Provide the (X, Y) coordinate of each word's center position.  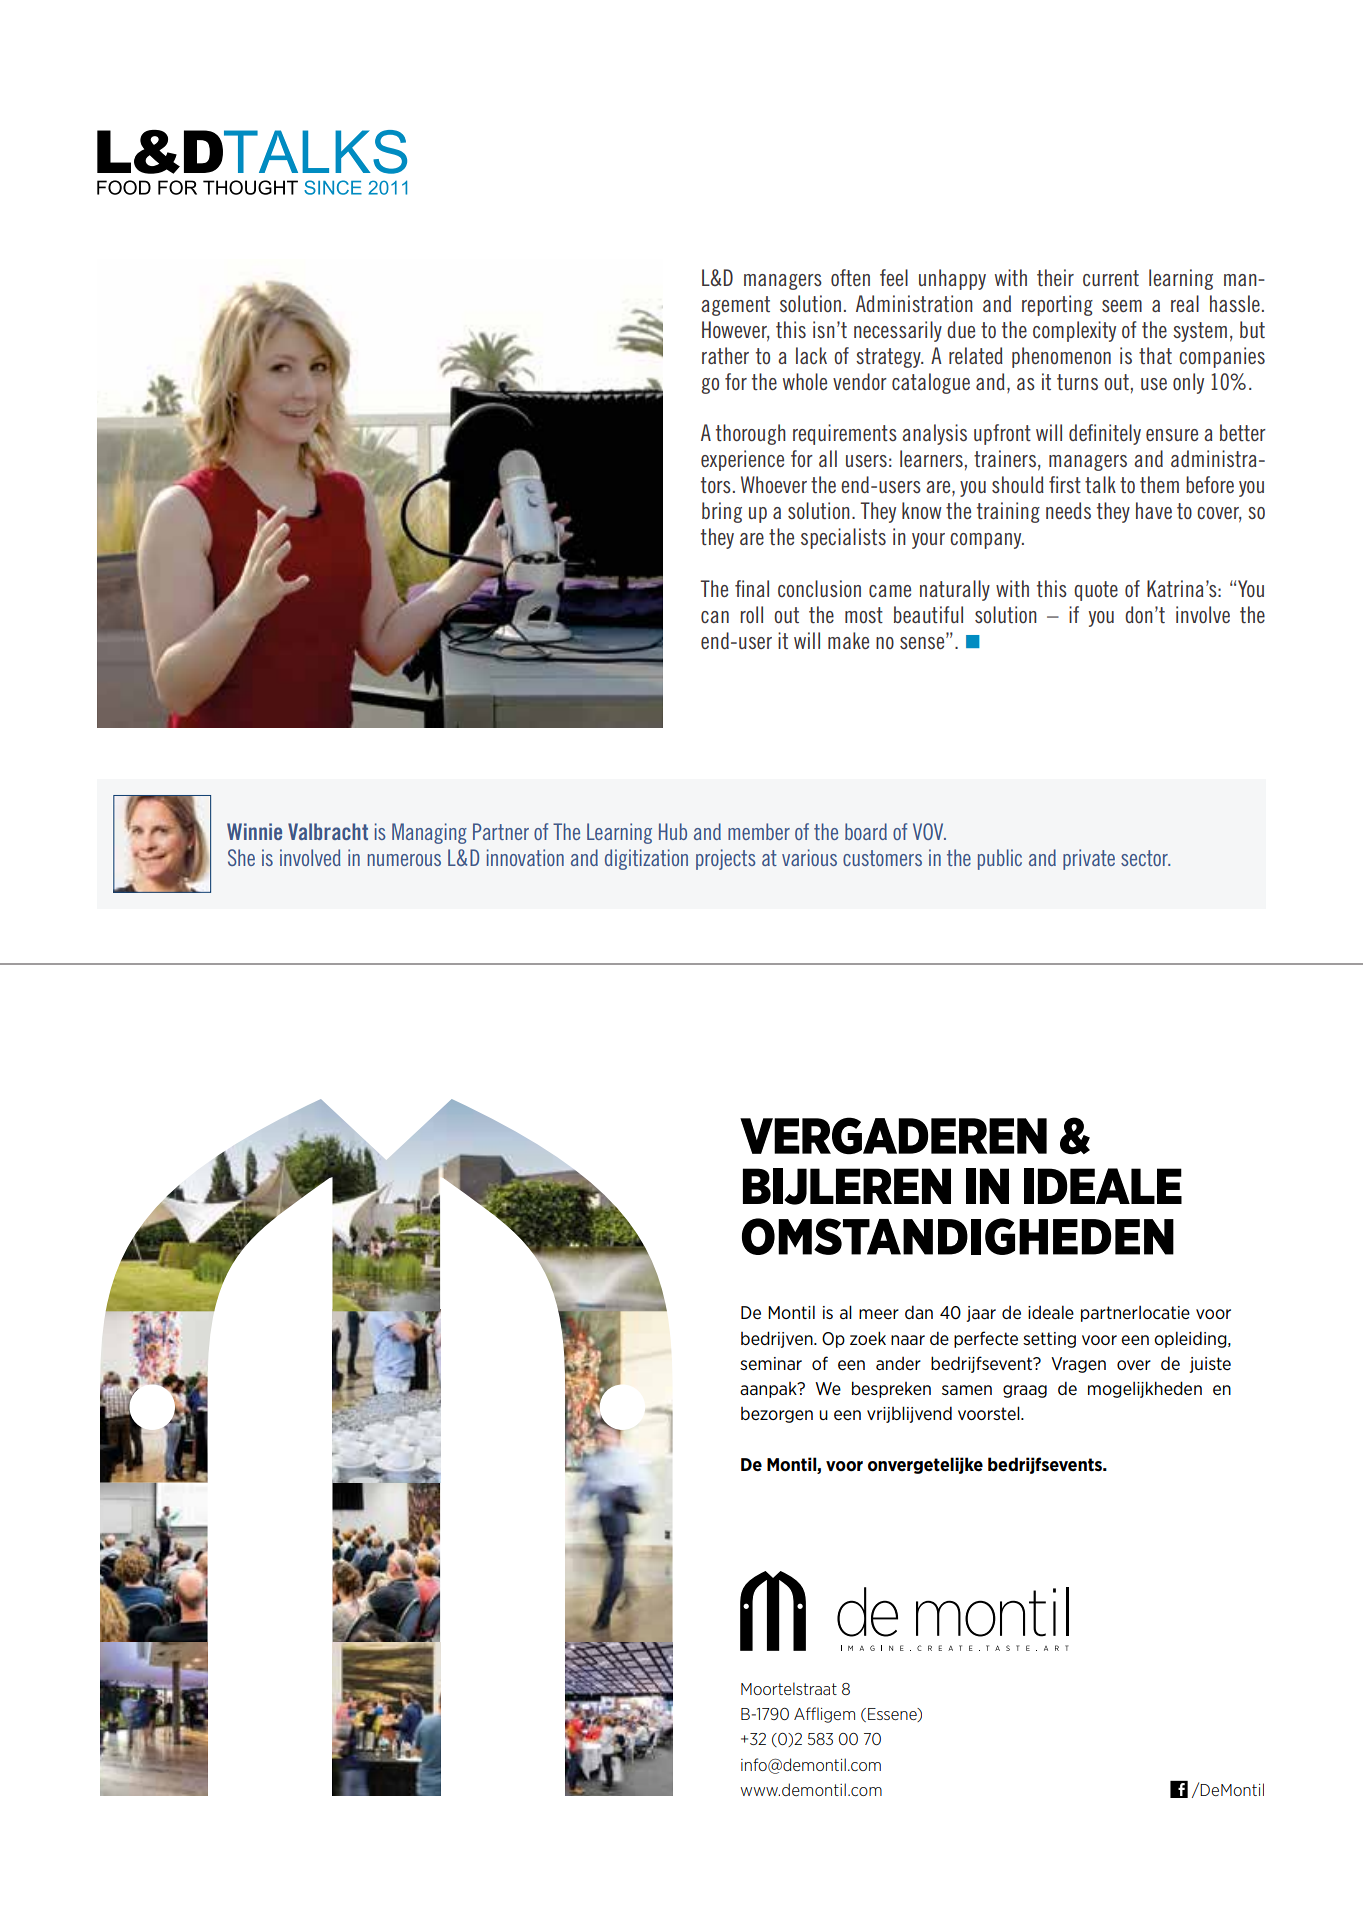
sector (1145, 858)
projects (726, 859)
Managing (429, 833)
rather (725, 355)
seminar (771, 1363)
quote (1096, 591)
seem (1122, 306)
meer (879, 1314)
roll (752, 614)
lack (811, 355)
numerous (404, 860)
